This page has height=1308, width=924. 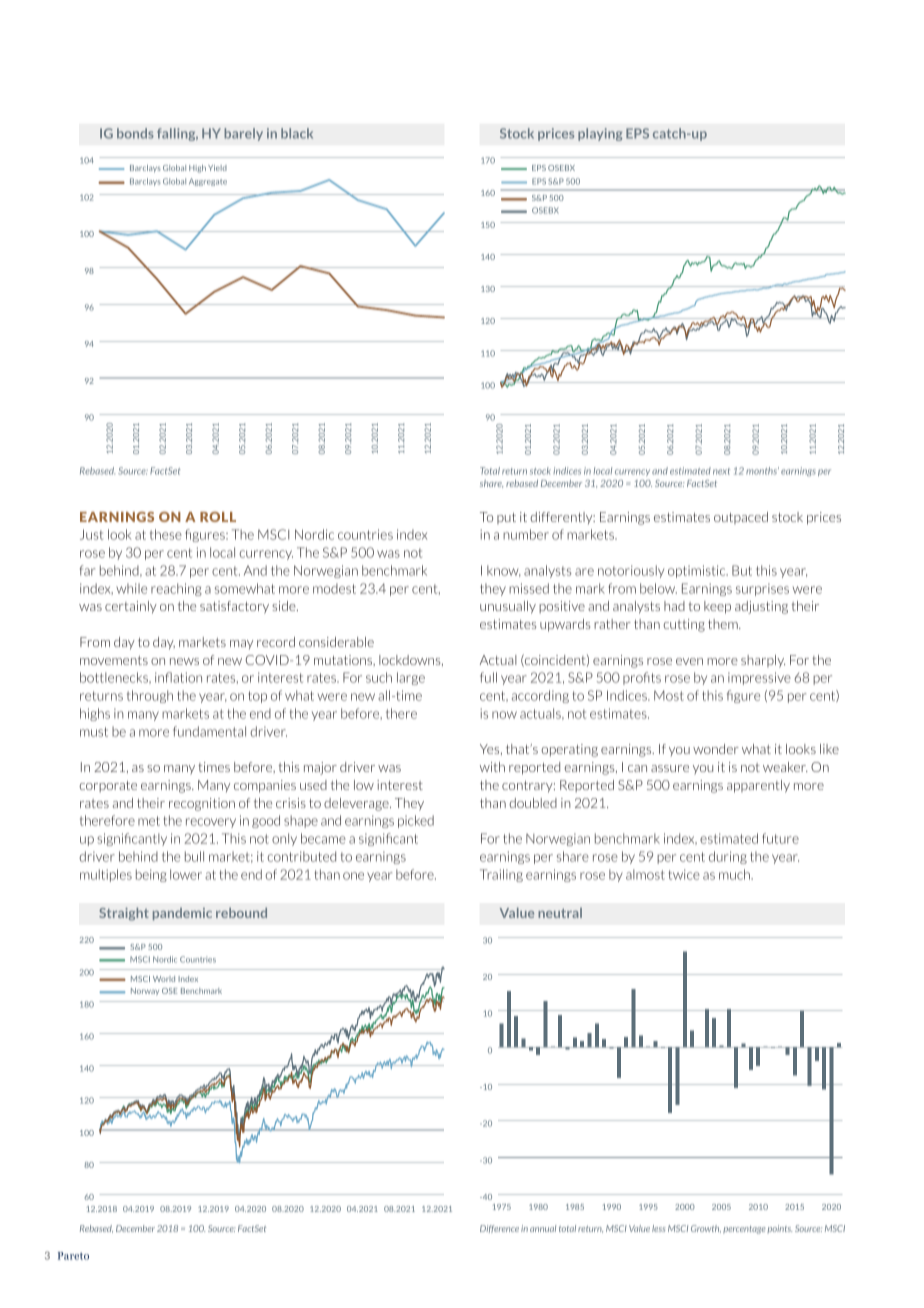 What do you see at coordinates (600, 134) in the page?
I see `playing` at bounding box center [600, 134].
